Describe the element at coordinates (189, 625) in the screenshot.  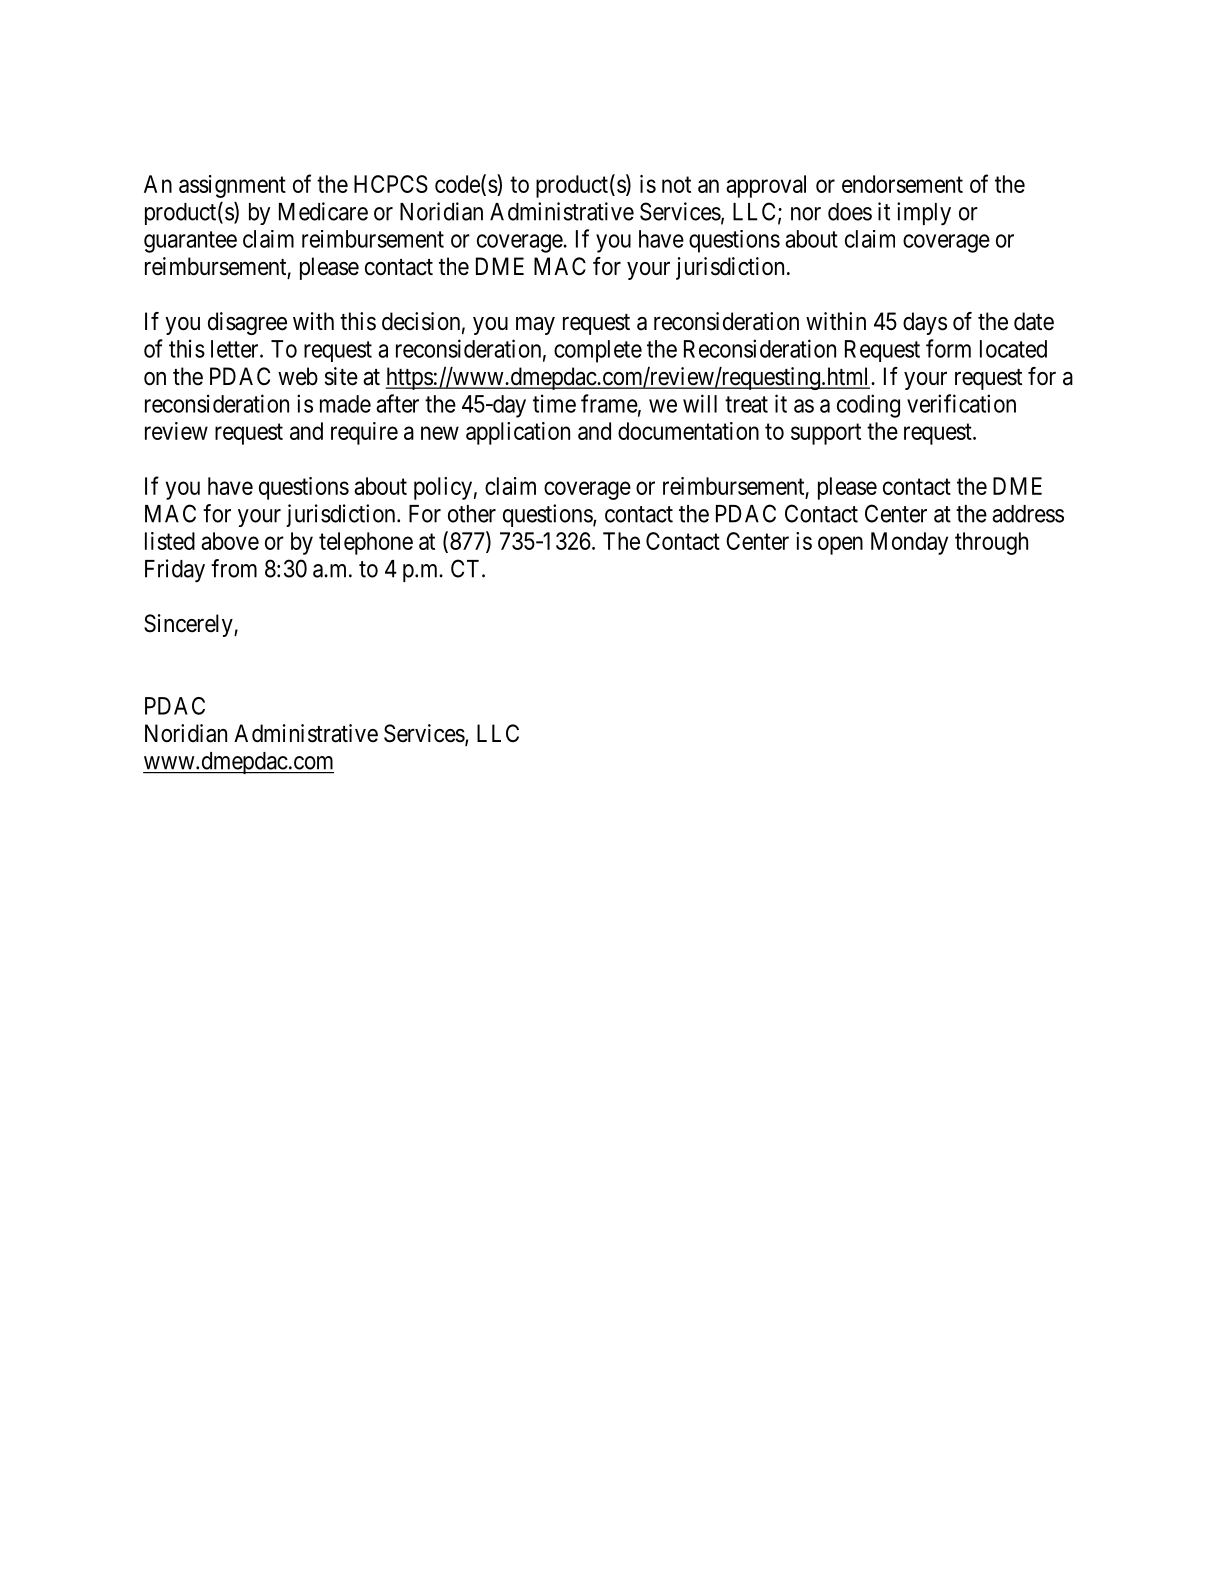
I see `Sincerely` at that location.
